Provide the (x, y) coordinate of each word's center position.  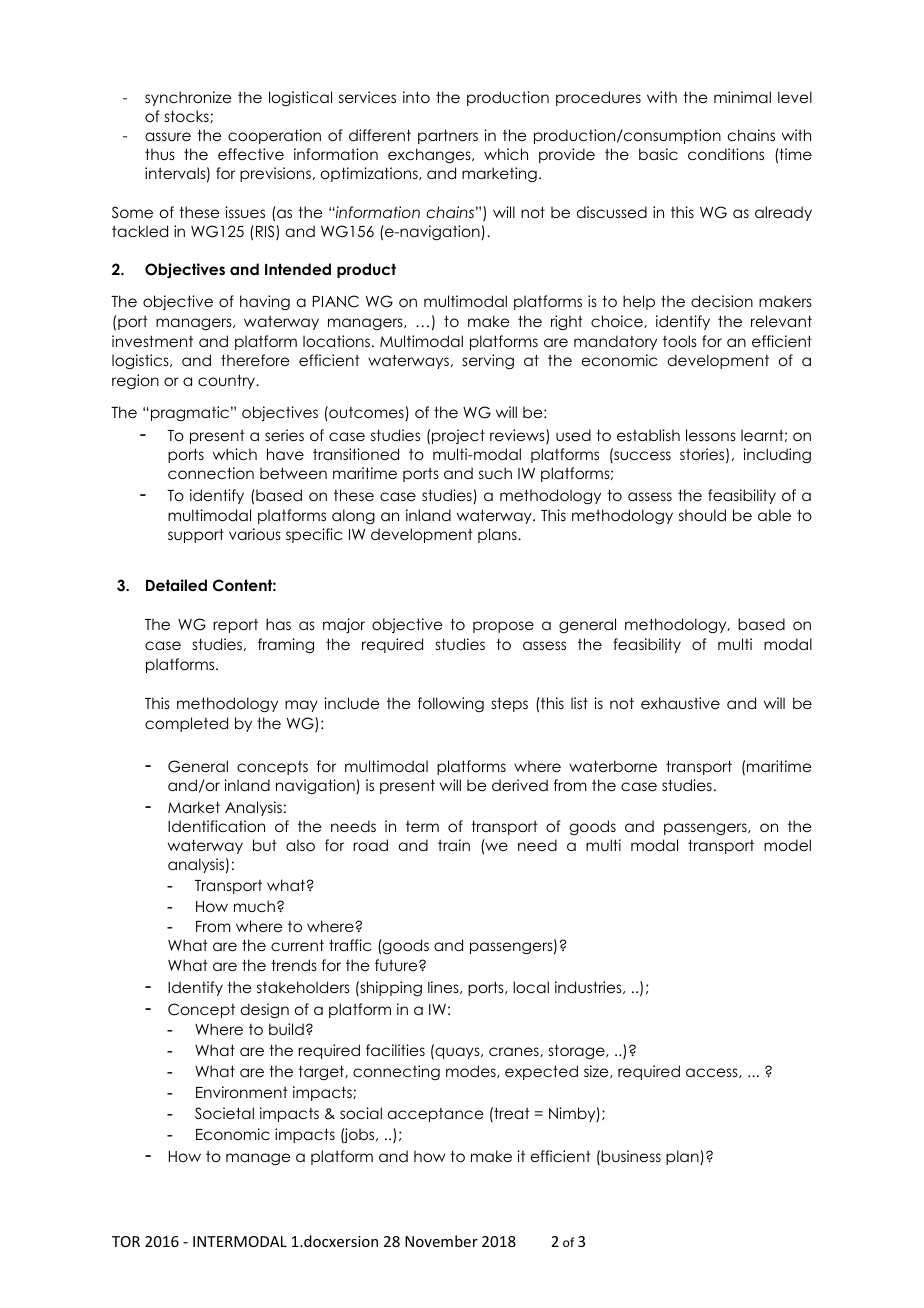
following (451, 705)
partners (448, 136)
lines (444, 987)
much (256, 906)
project (458, 436)
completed (186, 724)
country (228, 381)
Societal (224, 1113)
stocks (188, 116)
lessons (711, 435)
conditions (726, 154)
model (787, 845)
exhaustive (680, 703)
